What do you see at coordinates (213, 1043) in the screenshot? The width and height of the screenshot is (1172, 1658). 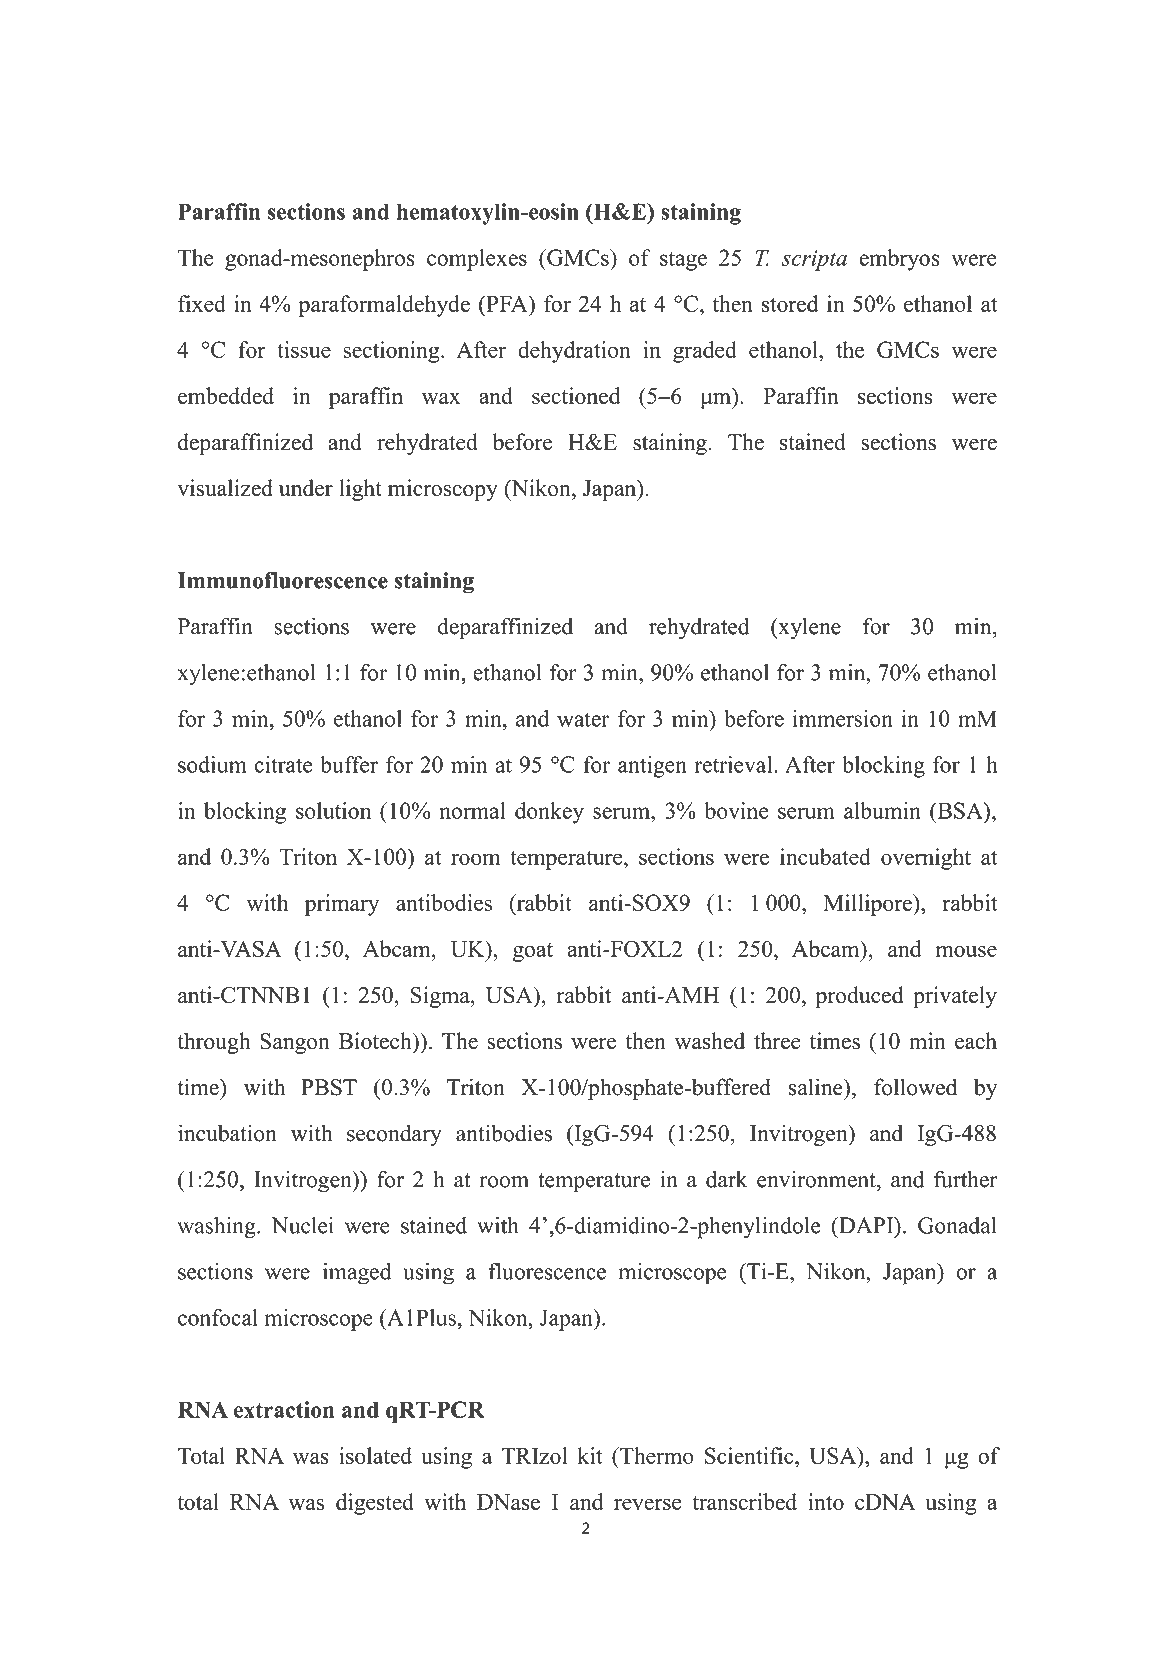 I see `through` at bounding box center [213, 1043].
